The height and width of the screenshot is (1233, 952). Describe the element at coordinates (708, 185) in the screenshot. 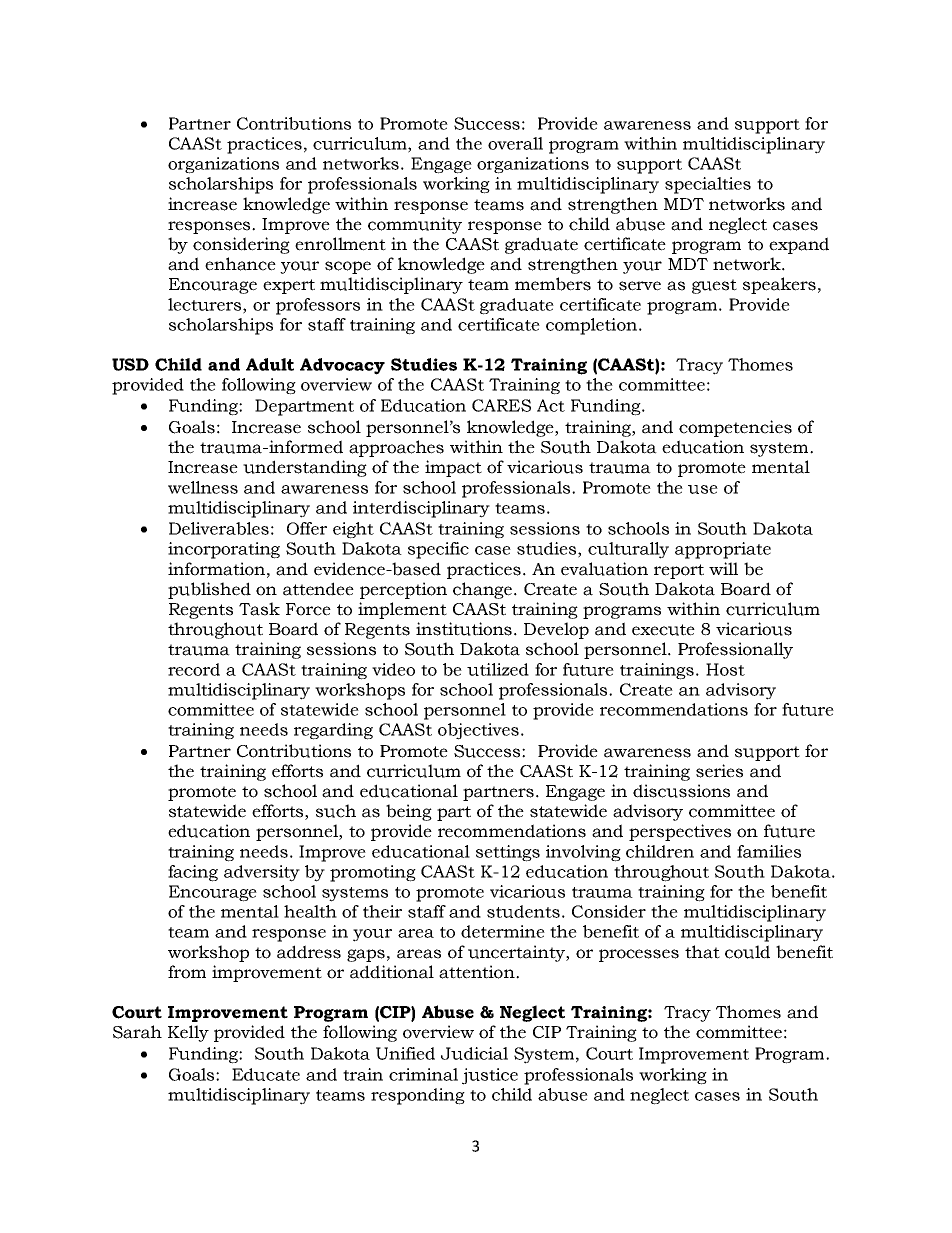

I see `specialties` at that location.
